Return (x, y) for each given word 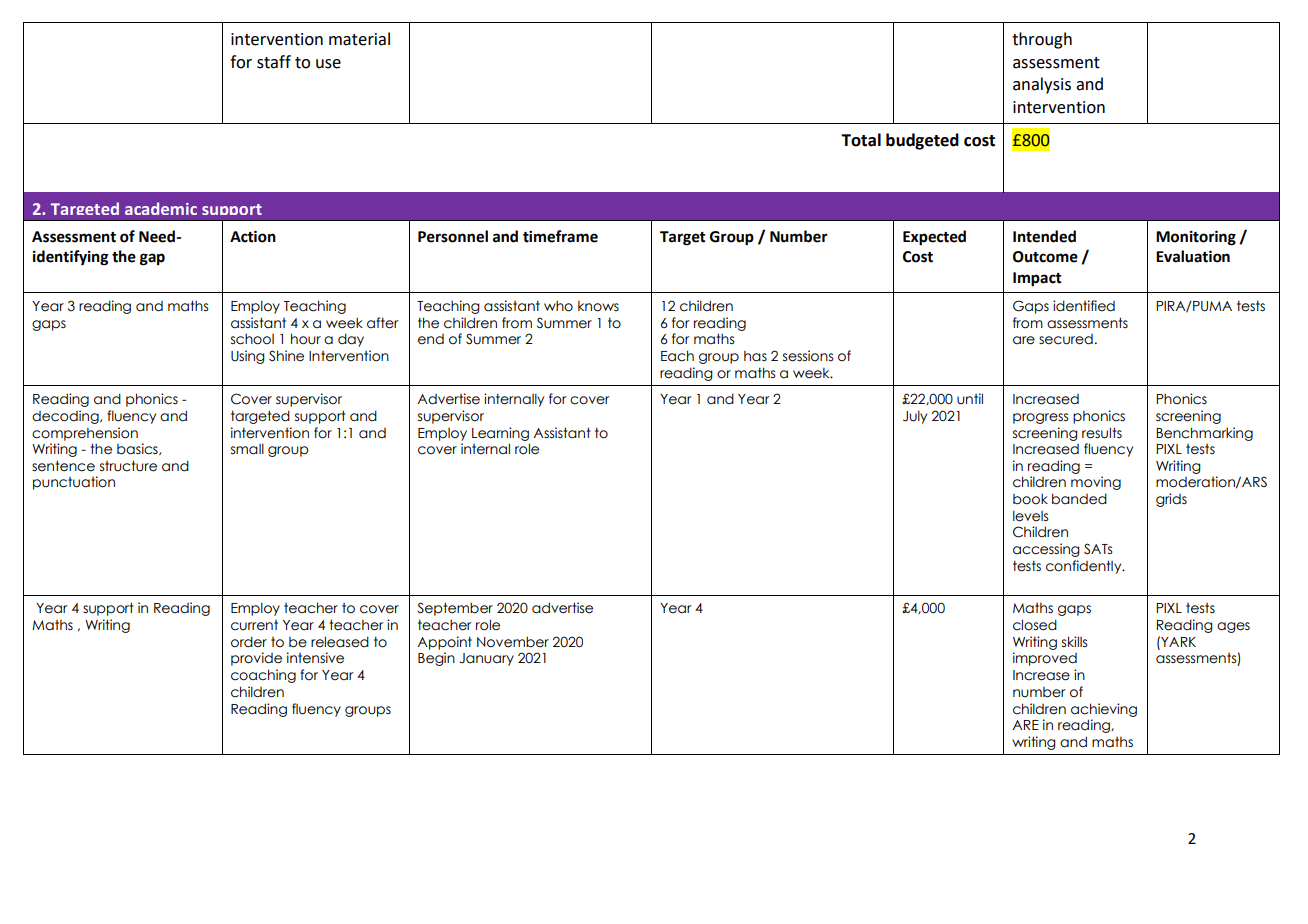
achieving (1104, 710)
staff (274, 62)
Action (253, 236)
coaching (263, 676)
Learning (500, 434)
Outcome (1045, 257)
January (486, 659)
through (1042, 40)
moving (1096, 483)
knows (598, 306)
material (359, 39)
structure (128, 466)
